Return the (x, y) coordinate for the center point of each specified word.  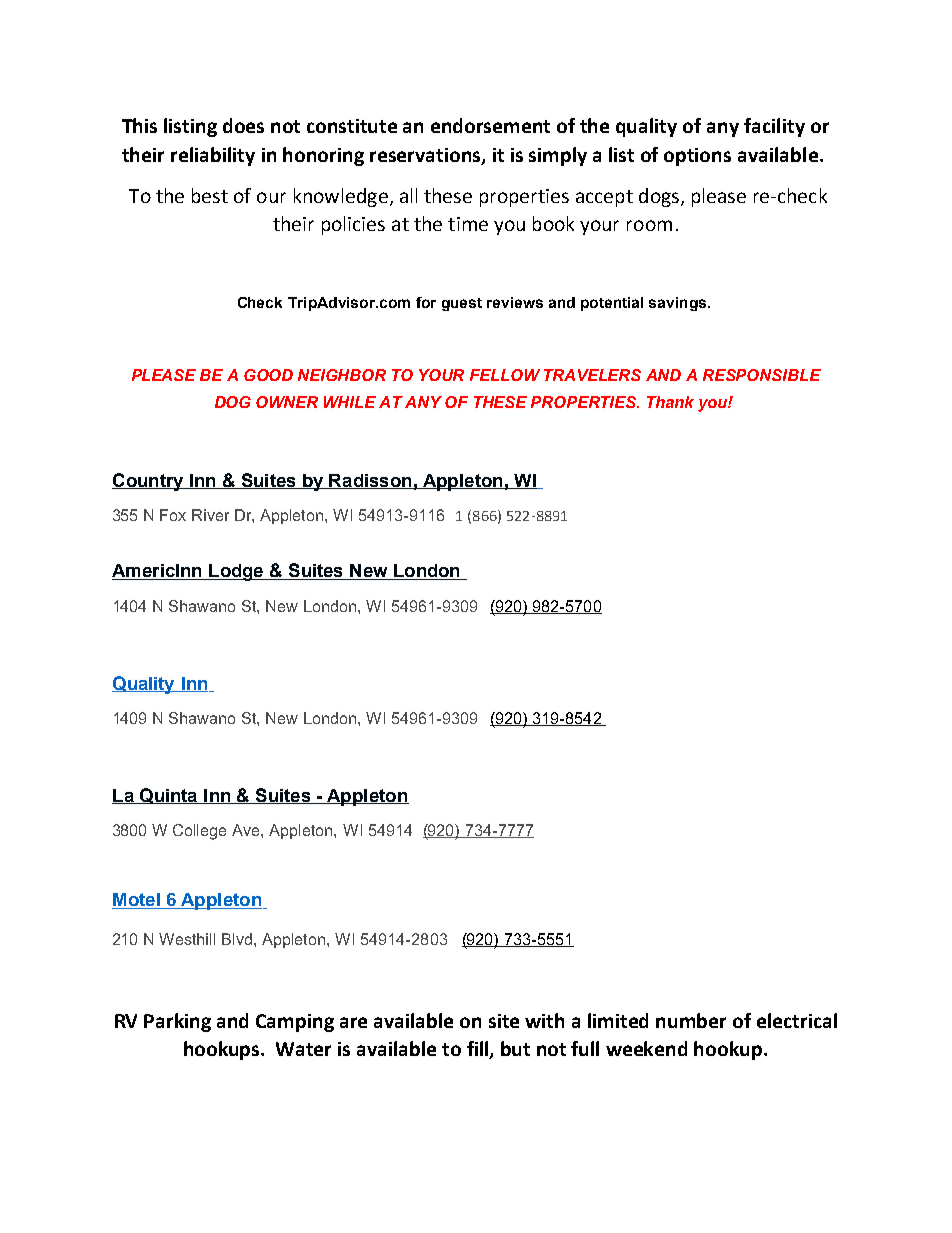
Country (149, 482)
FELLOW (505, 375)
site (504, 1021)
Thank (670, 402)
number (691, 1020)
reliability (213, 156)
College (199, 832)
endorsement (490, 125)
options (697, 157)
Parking (177, 1022)
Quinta (168, 796)
